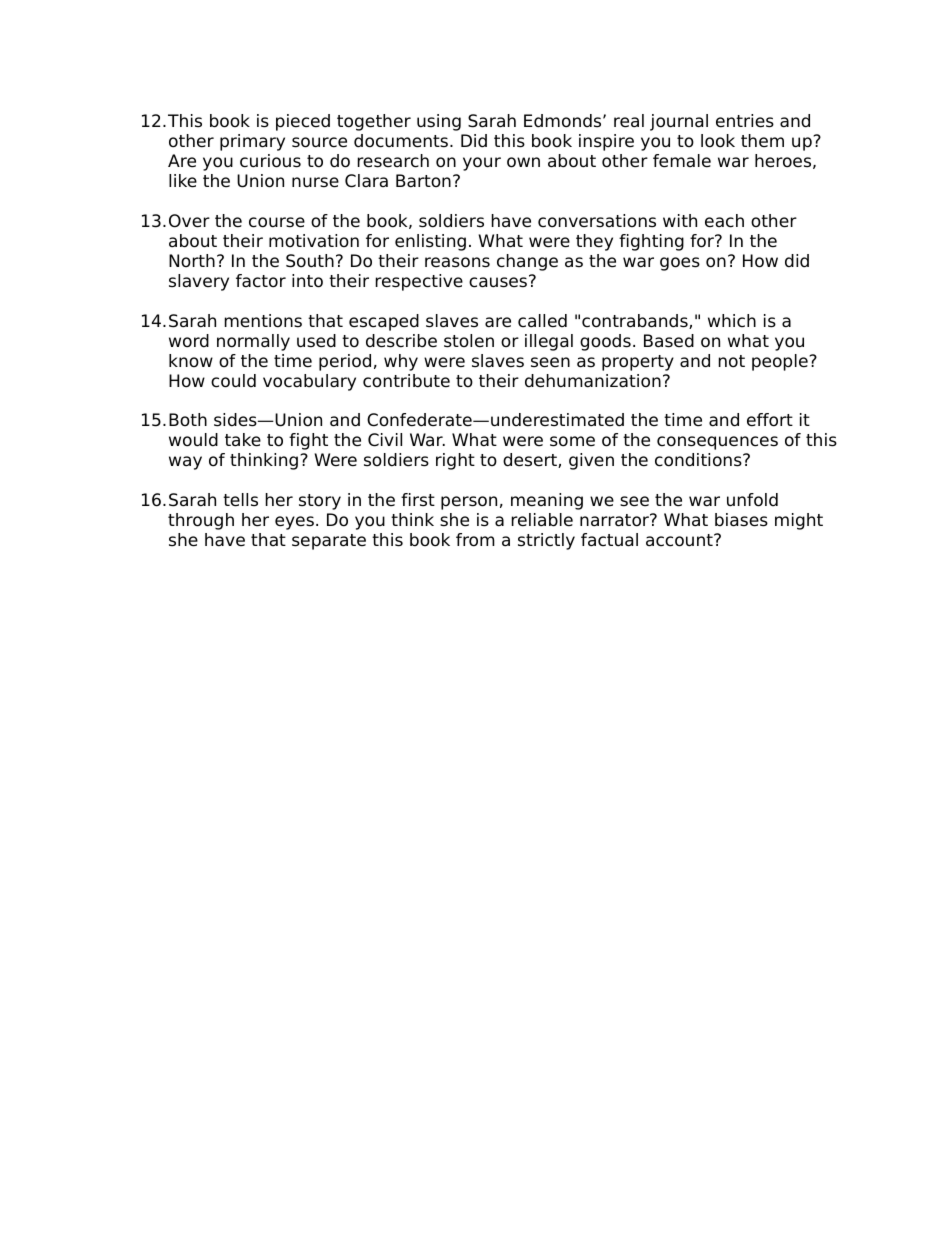 This screenshot has width=952, height=1233. What do you see at coordinates (457, 262) in the screenshot?
I see `reasons` at bounding box center [457, 262].
